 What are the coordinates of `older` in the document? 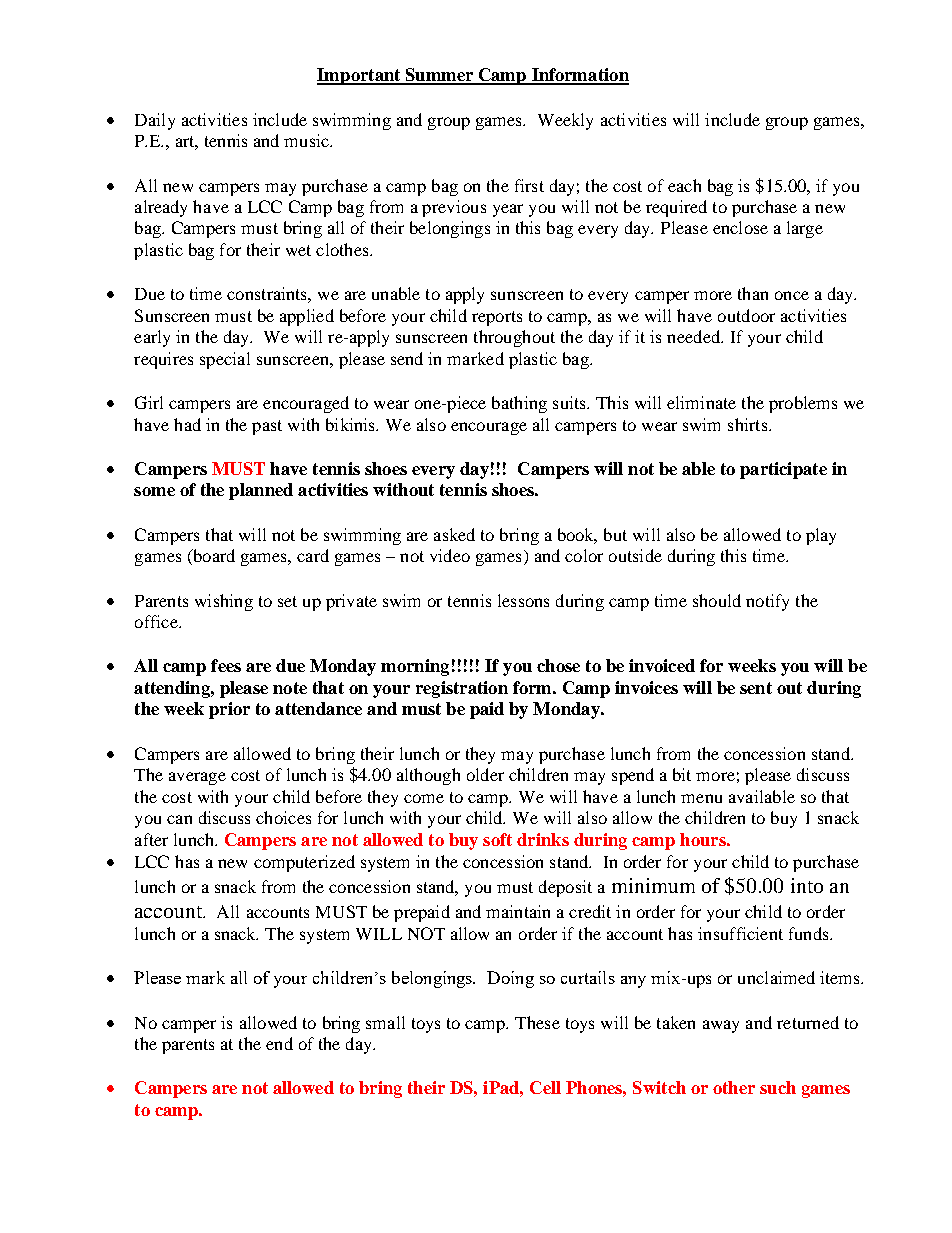 It's located at (485, 774).
